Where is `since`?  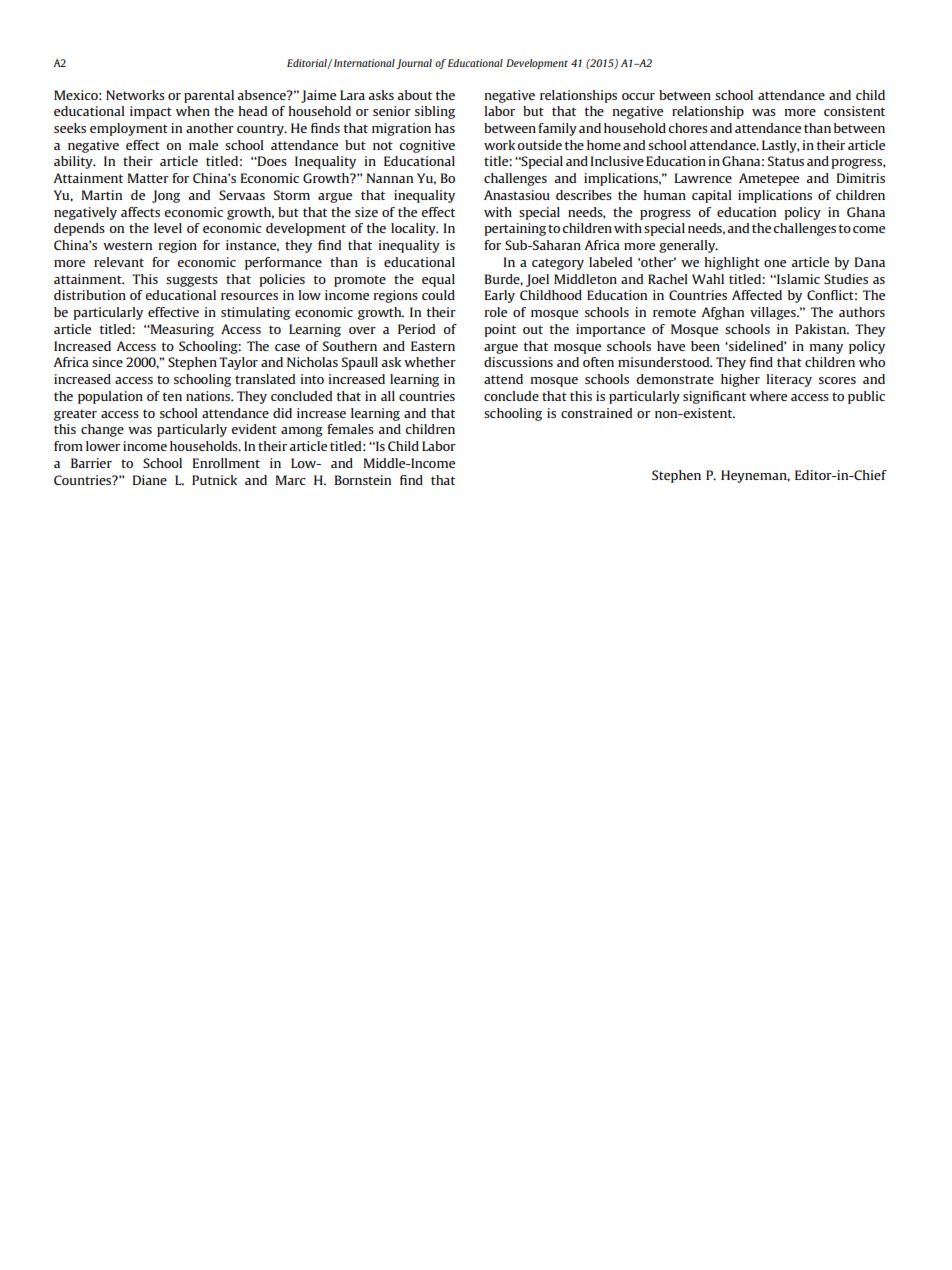
since is located at coordinates (107, 362).
